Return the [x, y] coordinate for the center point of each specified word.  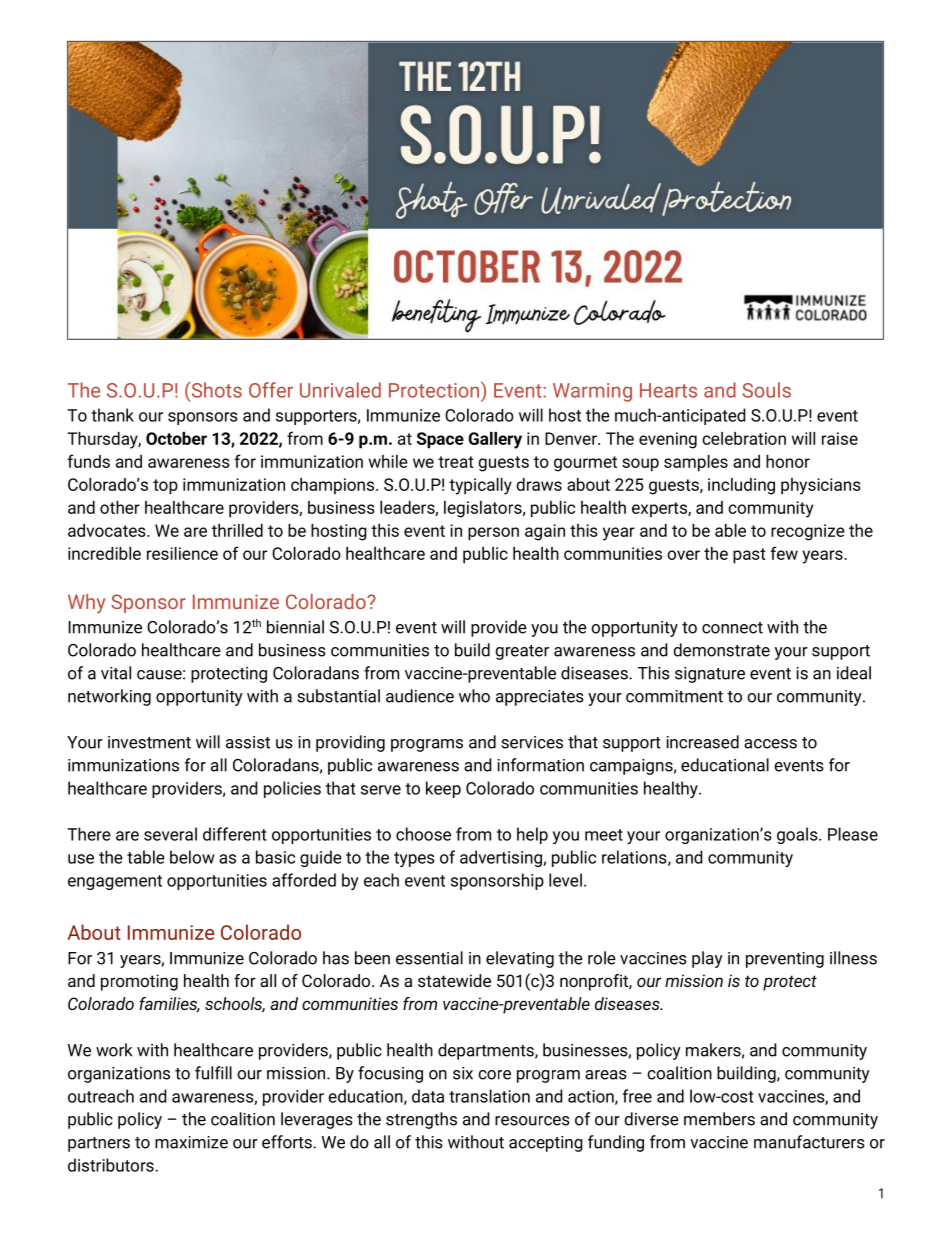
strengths [421, 1120]
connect [732, 628]
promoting [139, 982]
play [707, 959]
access [770, 744]
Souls [767, 390]
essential [429, 958]
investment [149, 742]
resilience [182, 553]
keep [443, 789]
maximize [191, 1142]
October [176, 438]
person [493, 534]
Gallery [495, 440]
